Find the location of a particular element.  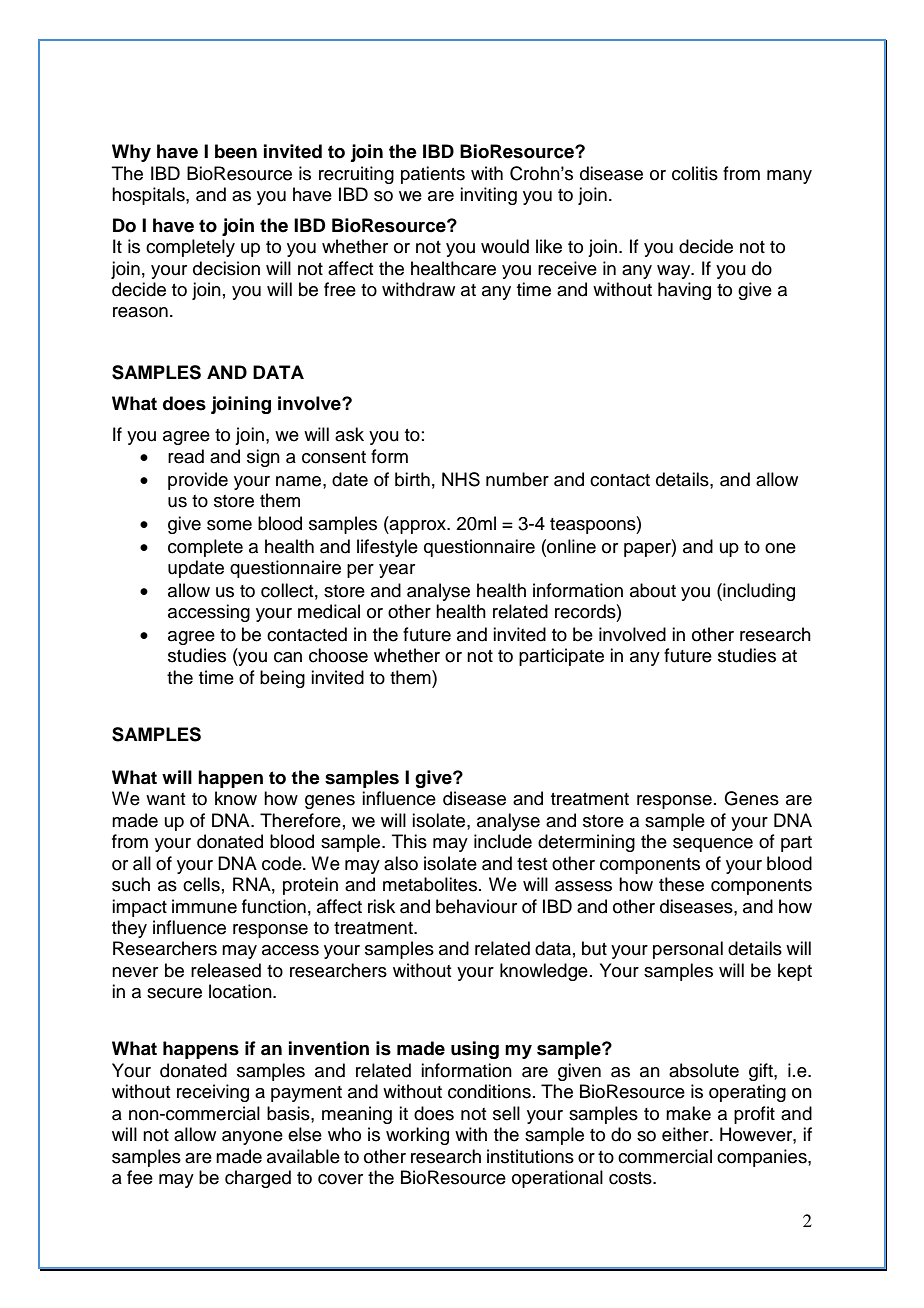

these is located at coordinates (681, 884).
